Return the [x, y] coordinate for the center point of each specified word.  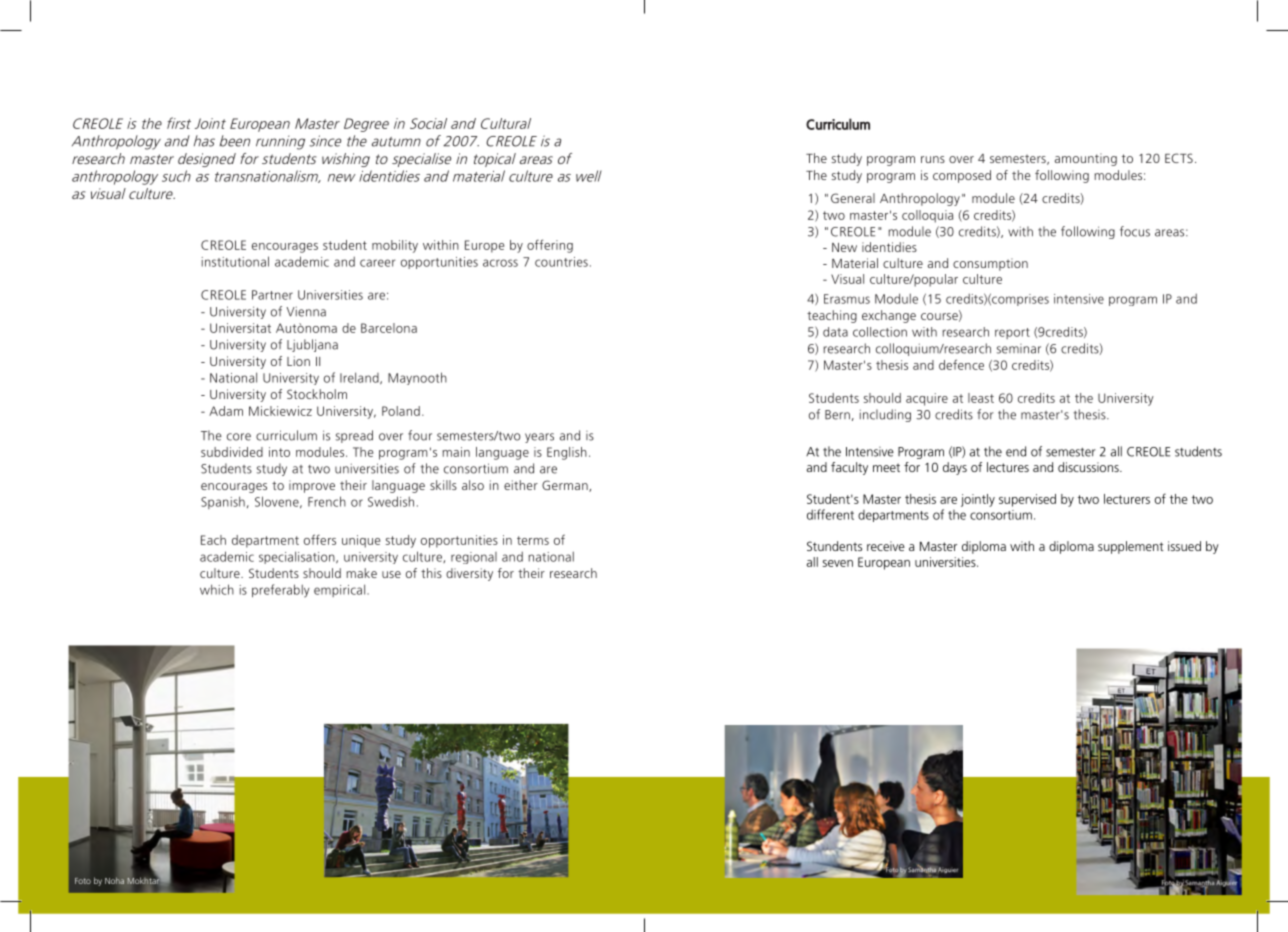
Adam [226, 411]
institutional [235, 261]
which [217, 589]
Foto [83, 881]
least [981, 398]
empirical [341, 590]
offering [550, 246]
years [539, 438]
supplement [1131, 547]
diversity [469, 574]
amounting [1086, 159]
